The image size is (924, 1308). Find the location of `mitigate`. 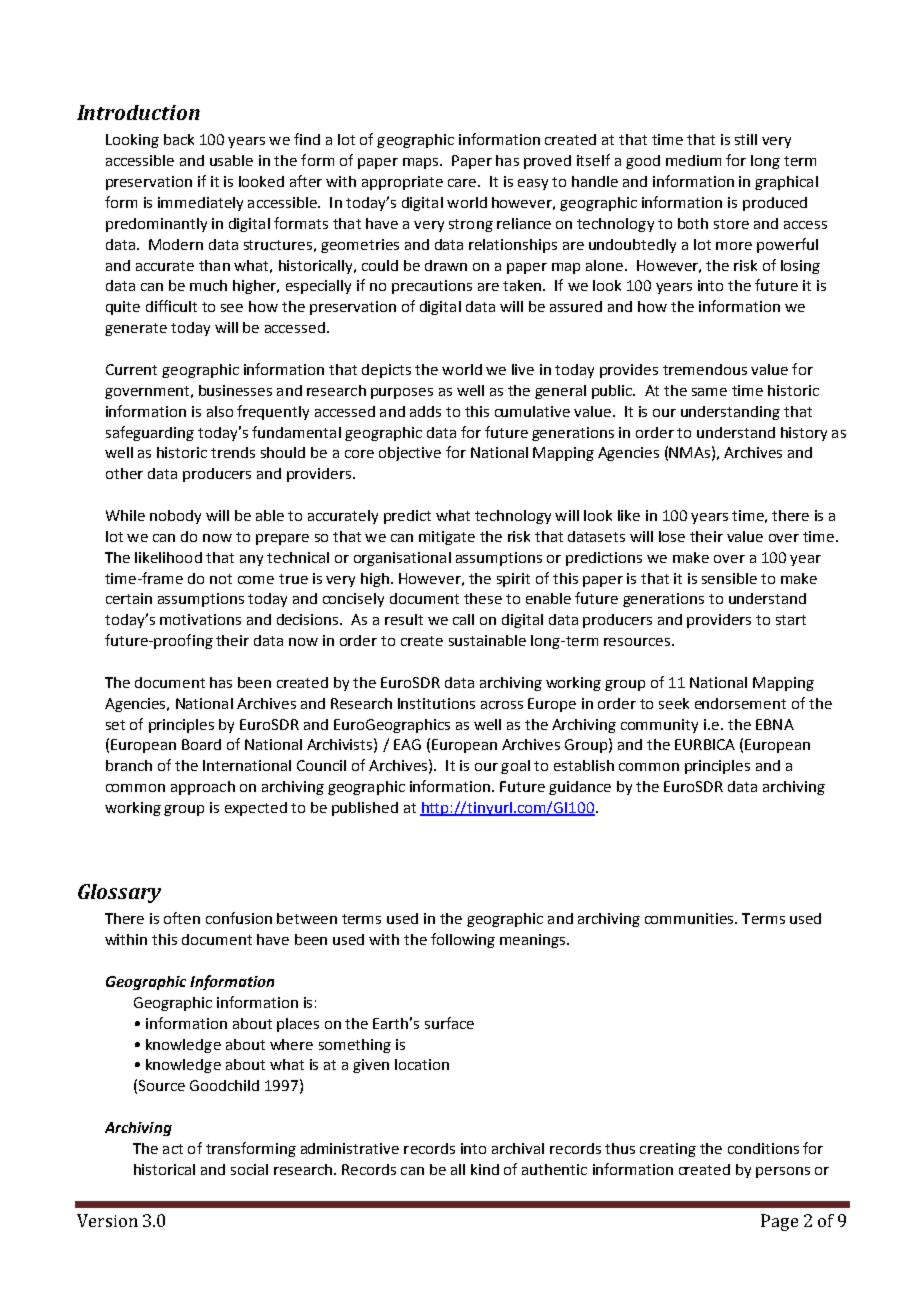

mitigate is located at coordinates (447, 538).
